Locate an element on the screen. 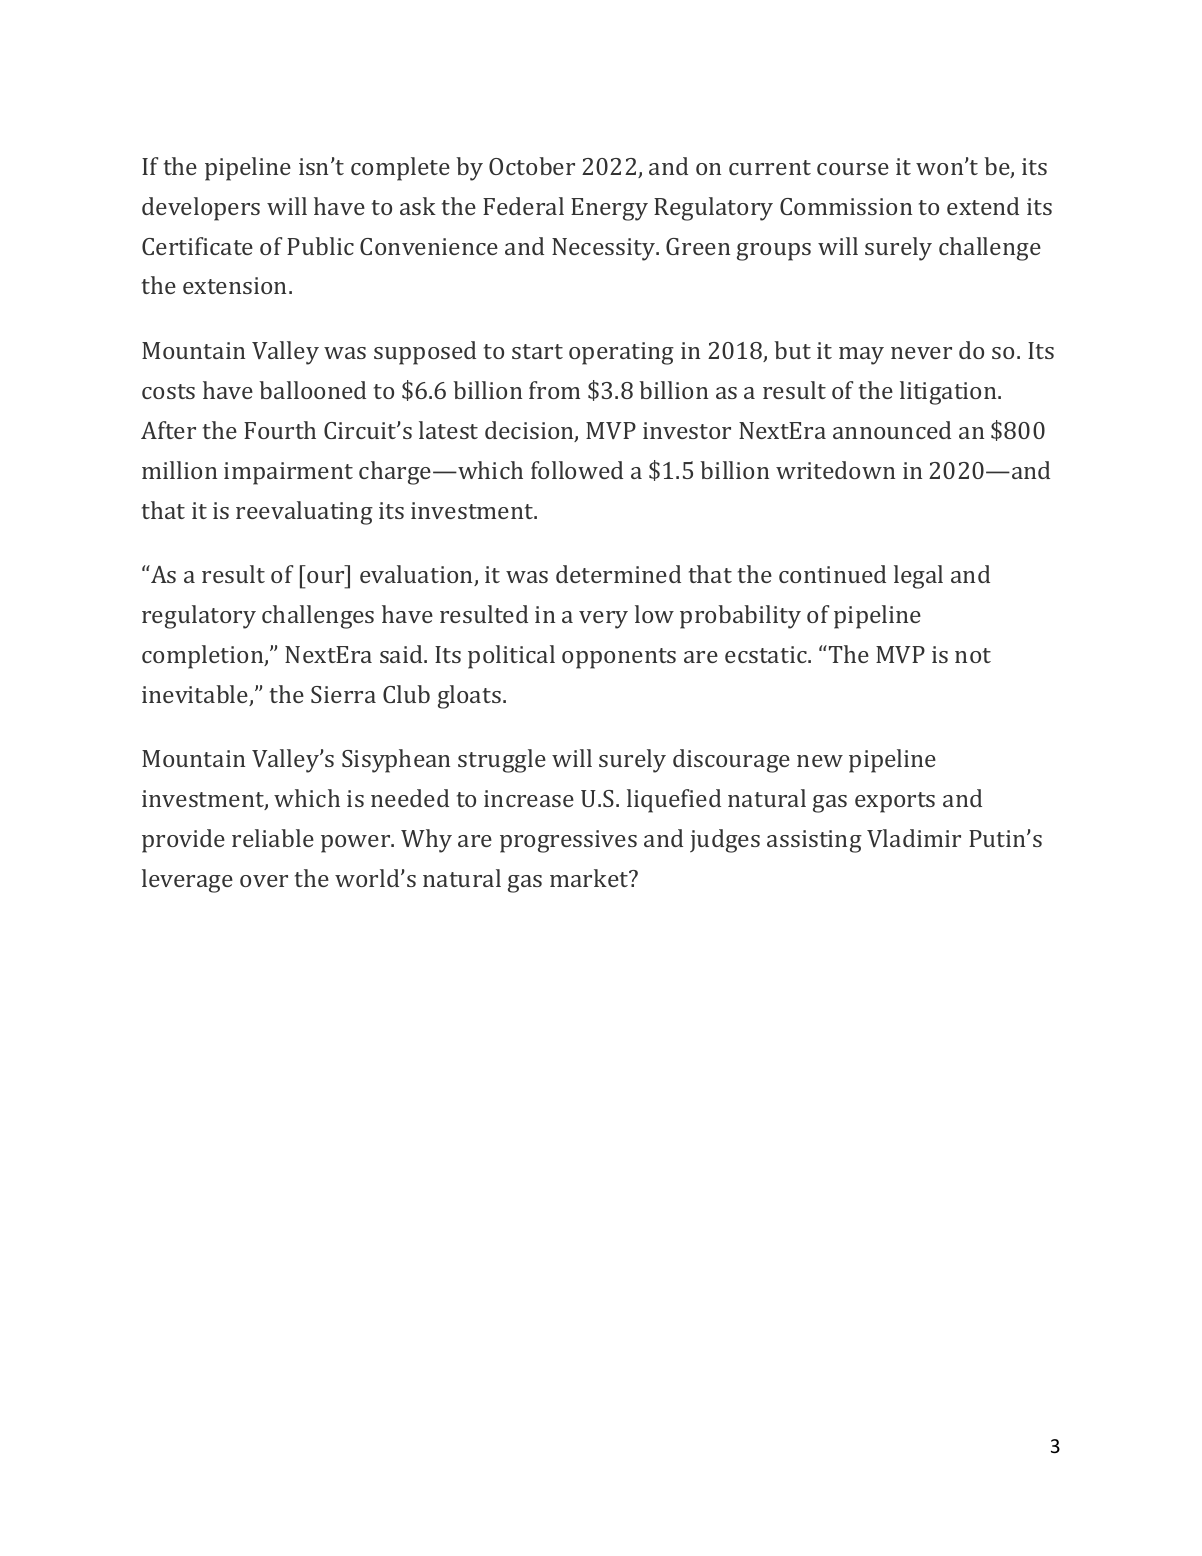  legal is located at coordinates (918, 577).
